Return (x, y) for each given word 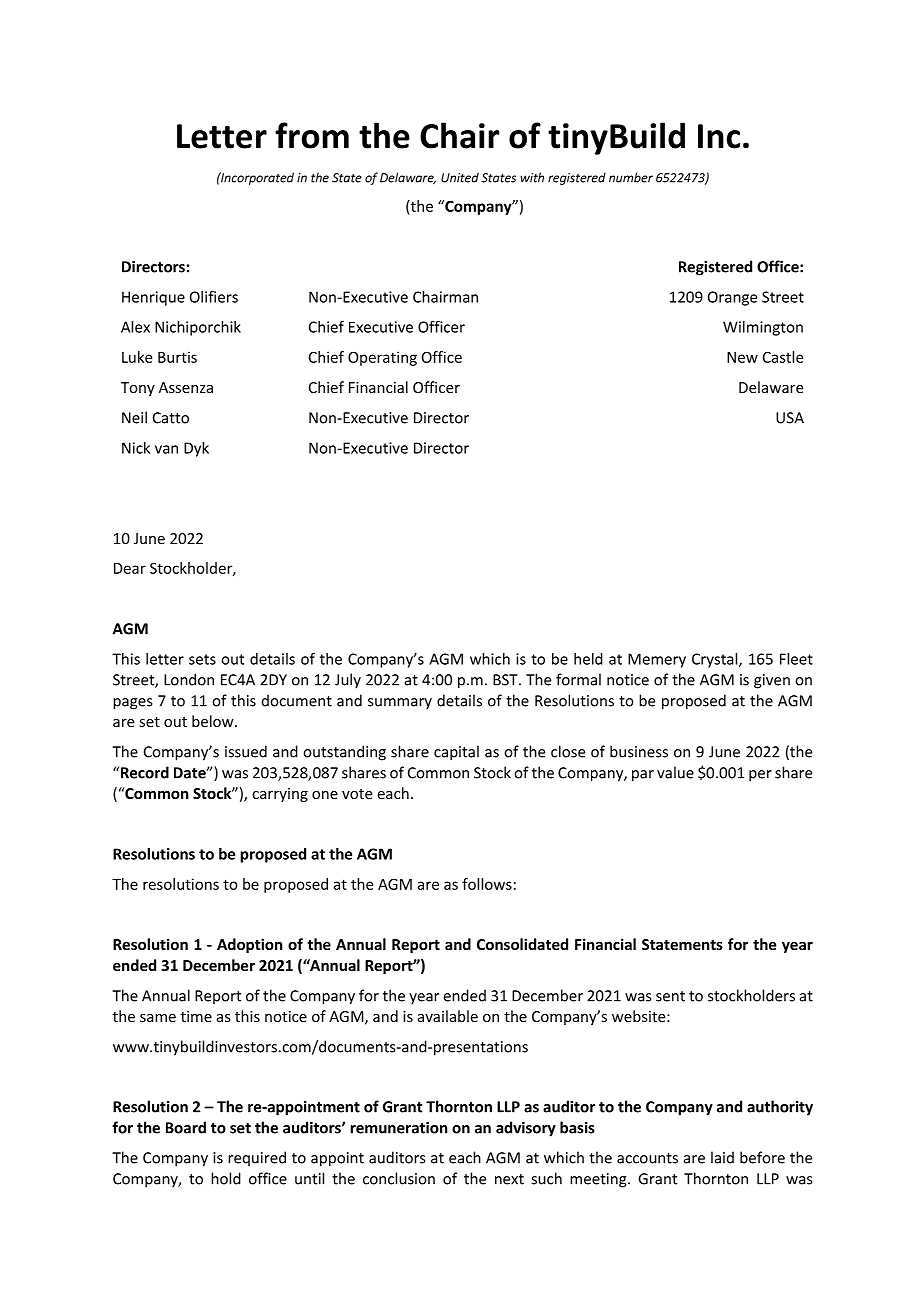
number (631, 177)
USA (790, 418)
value (675, 772)
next (509, 1179)
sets (202, 659)
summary (400, 704)
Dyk (196, 449)
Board (186, 1127)
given (772, 681)
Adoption (249, 945)
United (460, 177)
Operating (382, 358)
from (312, 135)
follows (487, 884)
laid (722, 1157)
